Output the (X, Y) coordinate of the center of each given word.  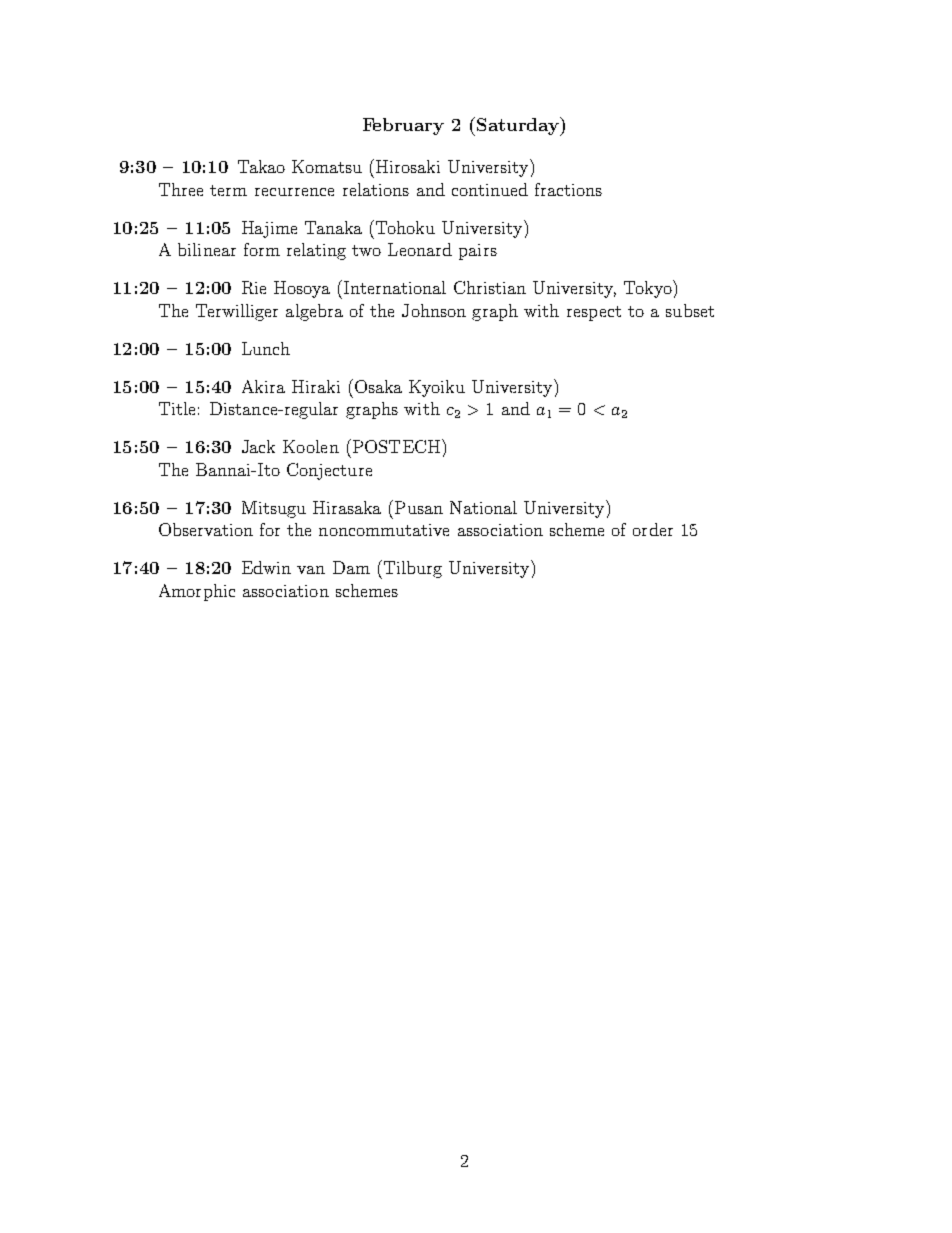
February (403, 126)
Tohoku (405, 227)
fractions (568, 189)
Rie (254, 287)
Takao (261, 166)
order (653, 529)
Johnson (434, 310)
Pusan (419, 507)
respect (594, 313)
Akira (263, 386)
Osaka (378, 386)
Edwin (266, 567)
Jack (258, 446)
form (262, 249)
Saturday (519, 126)
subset (690, 310)
